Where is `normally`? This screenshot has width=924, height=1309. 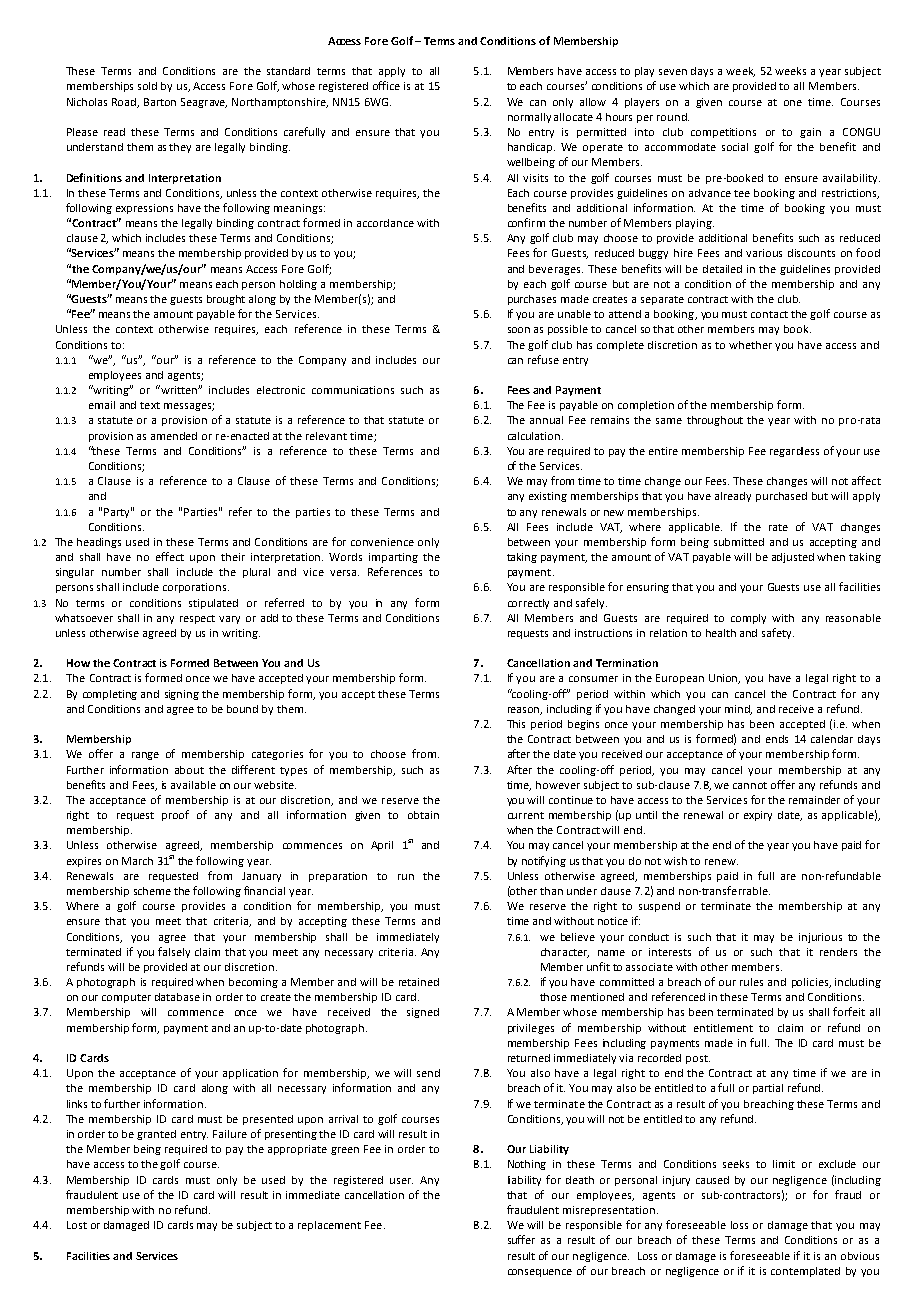
normally is located at coordinates (529, 118).
